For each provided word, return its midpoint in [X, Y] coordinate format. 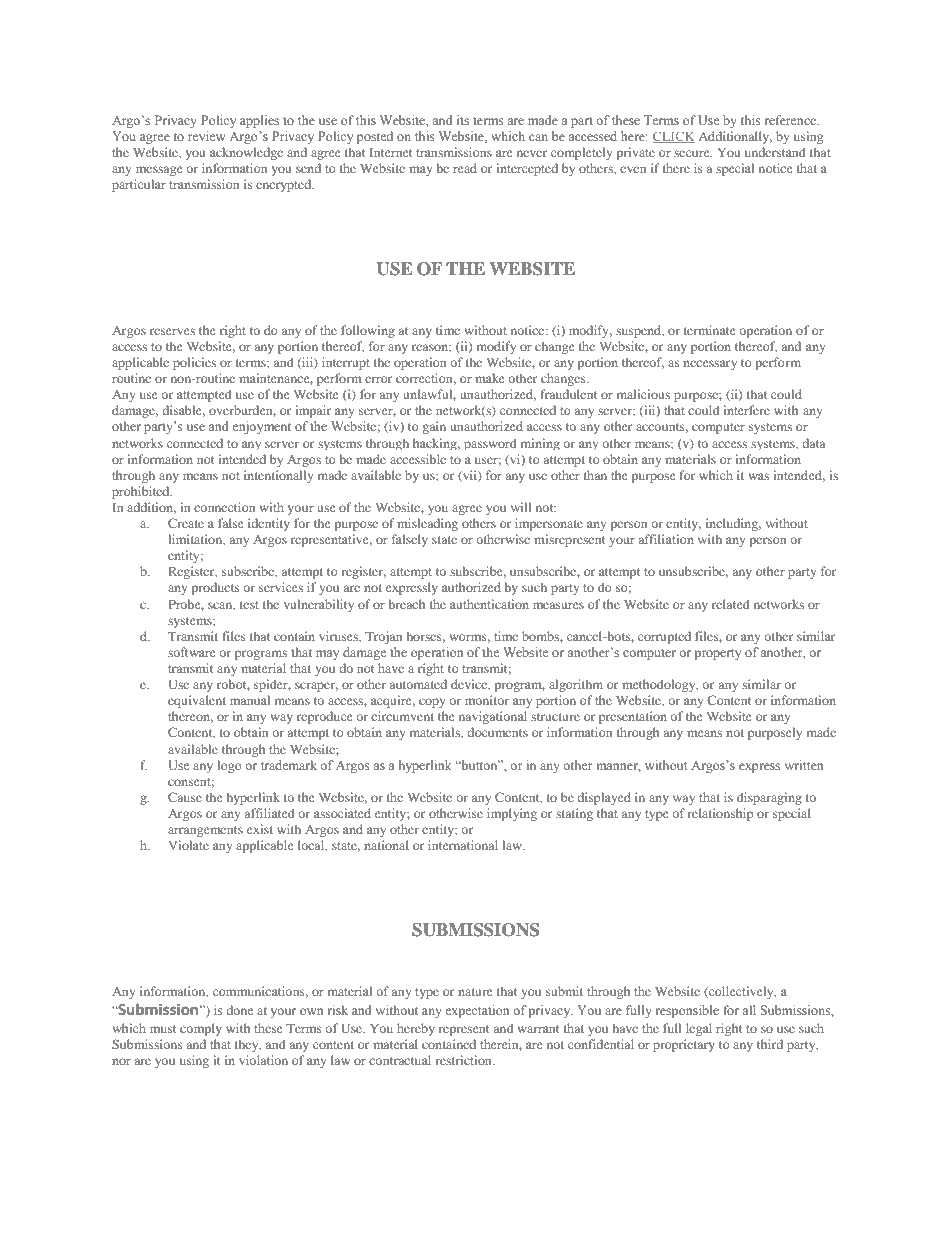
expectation [477, 1011]
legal [699, 1029]
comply [201, 1029]
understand [775, 152]
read [465, 168]
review [206, 136]
